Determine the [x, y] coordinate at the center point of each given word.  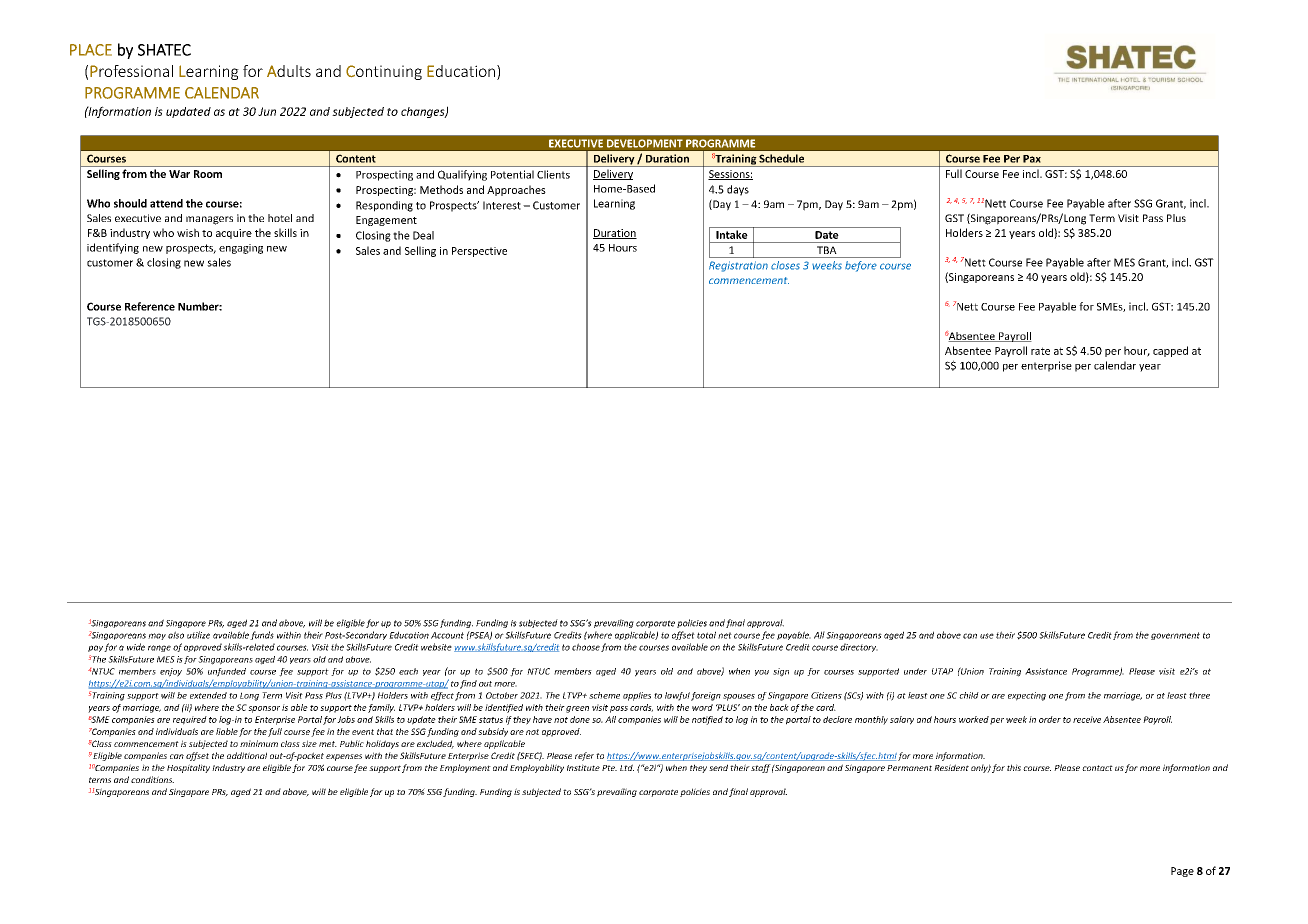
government [1175, 636]
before [861, 266]
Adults [289, 71]
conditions [152, 779]
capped [1170, 351]
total [706, 635]
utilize [198, 635]
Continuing [384, 72]
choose [586, 647]
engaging [241, 249]
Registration [738, 266]
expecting [1027, 696]
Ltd [627, 767]
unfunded [227, 672]
